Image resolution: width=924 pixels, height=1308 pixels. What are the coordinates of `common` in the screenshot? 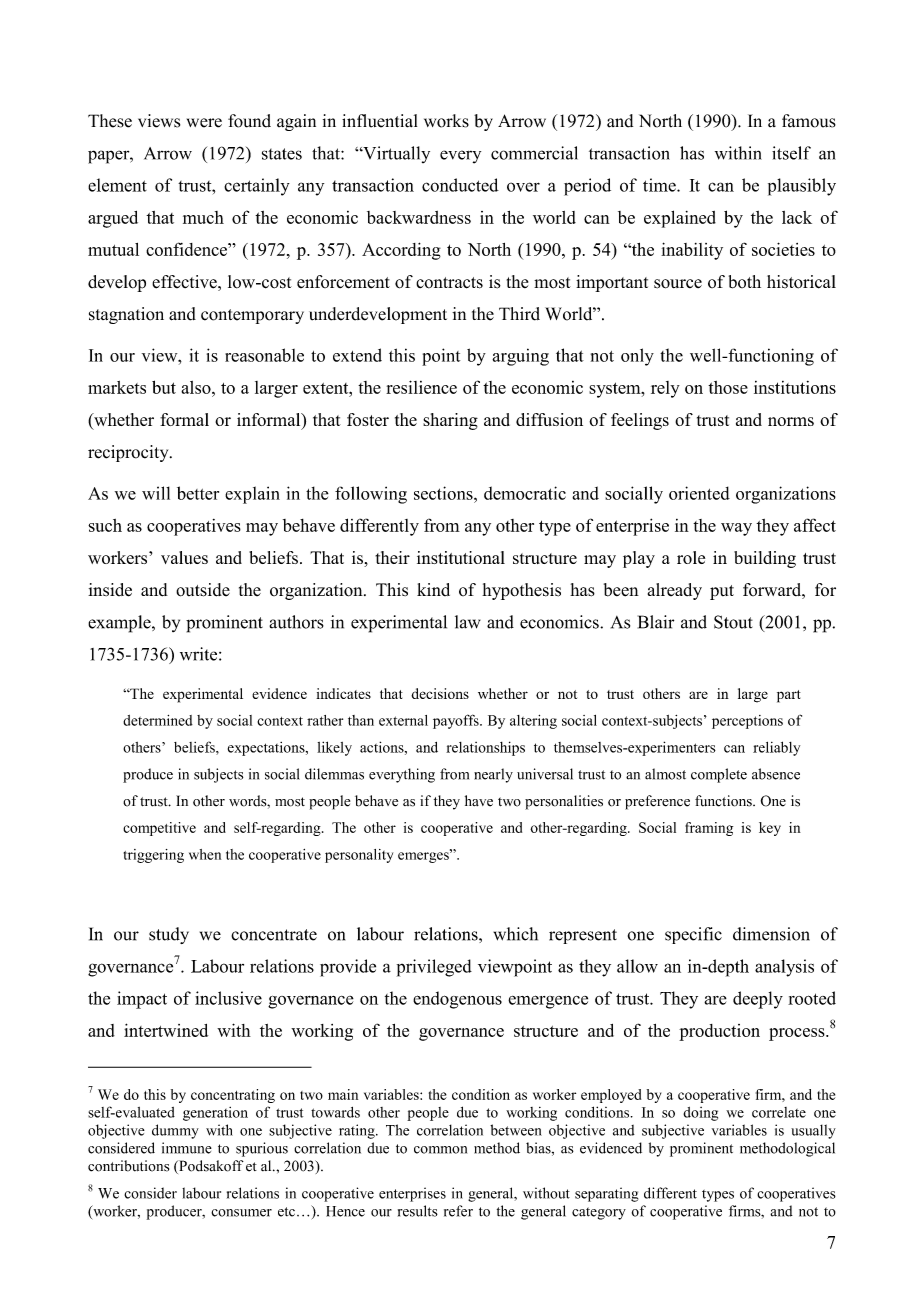 It's located at (440, 1150).
